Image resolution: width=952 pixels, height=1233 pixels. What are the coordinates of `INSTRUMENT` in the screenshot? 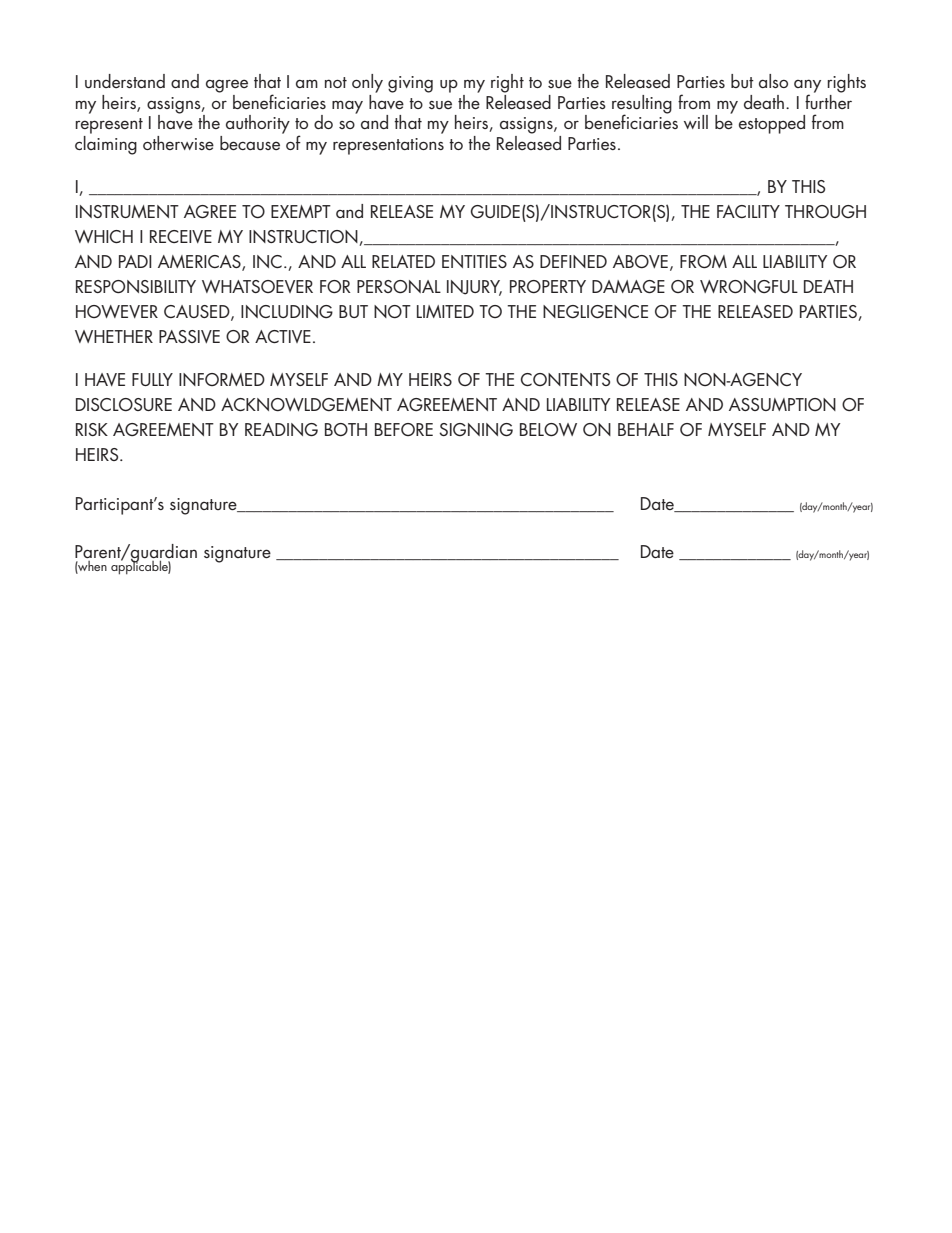 It's located at (127, 211).
